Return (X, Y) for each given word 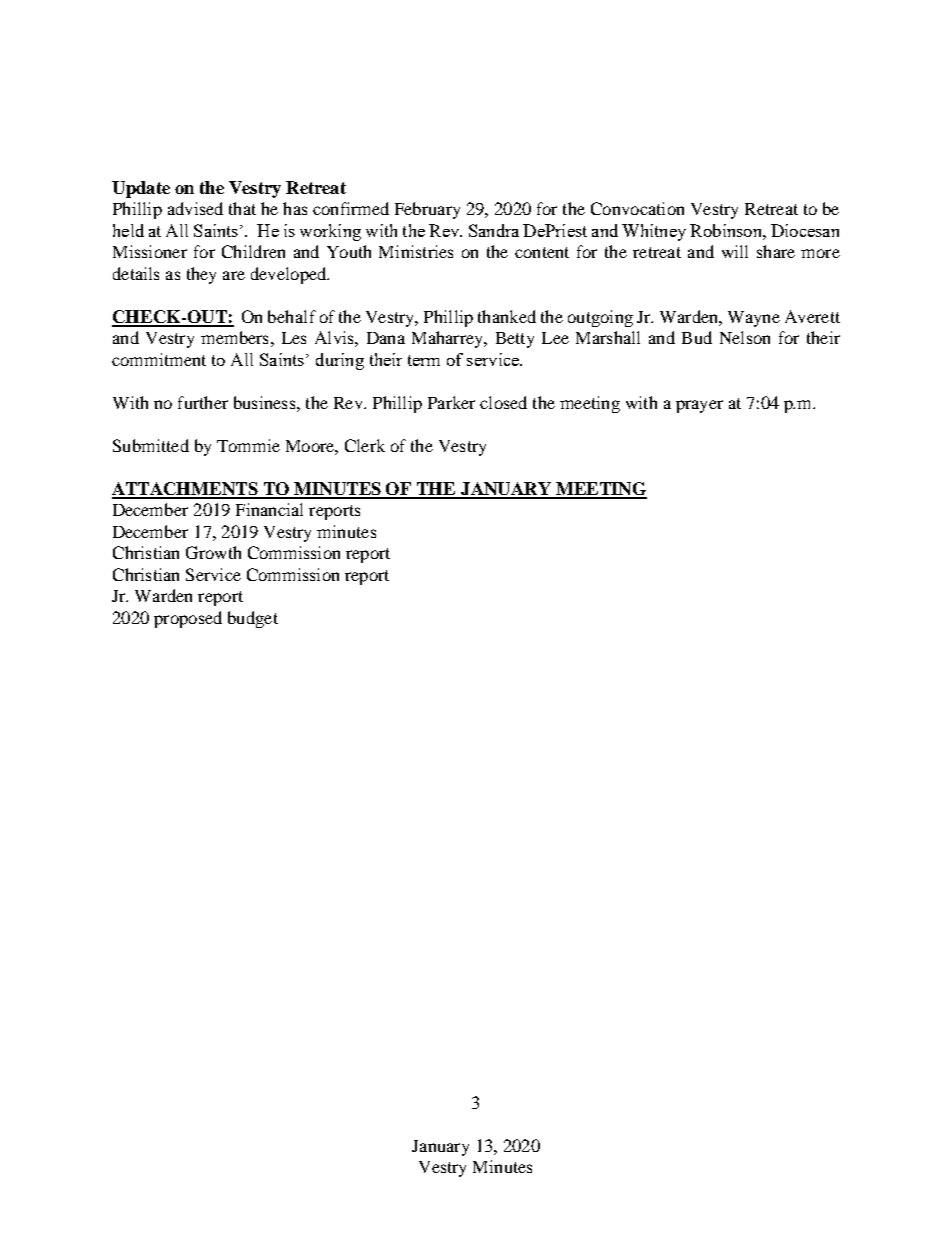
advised (195, 208)
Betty (515, 340)
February (427, 210)
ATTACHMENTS (186, 490)
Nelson (745, 337)
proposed (188, 619)
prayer (699, 406)
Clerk (365, 445)
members (234, 337)
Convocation (637, 208)
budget (253, 619)
